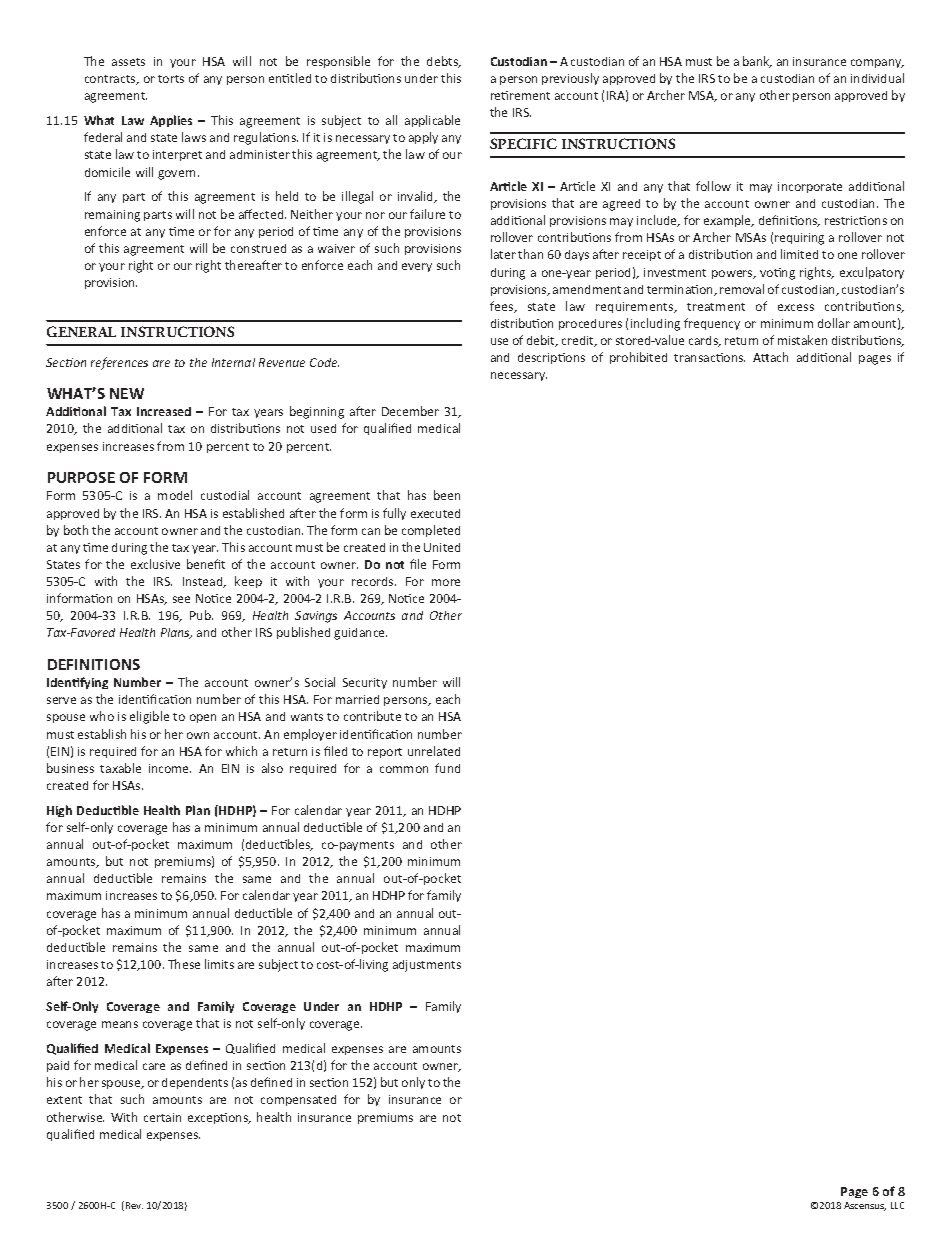 Image resolution: width=952 pixels, height=1233 pixels. Describe the element at coordinates (171, 79) in the image. I see `torts` at that location.
